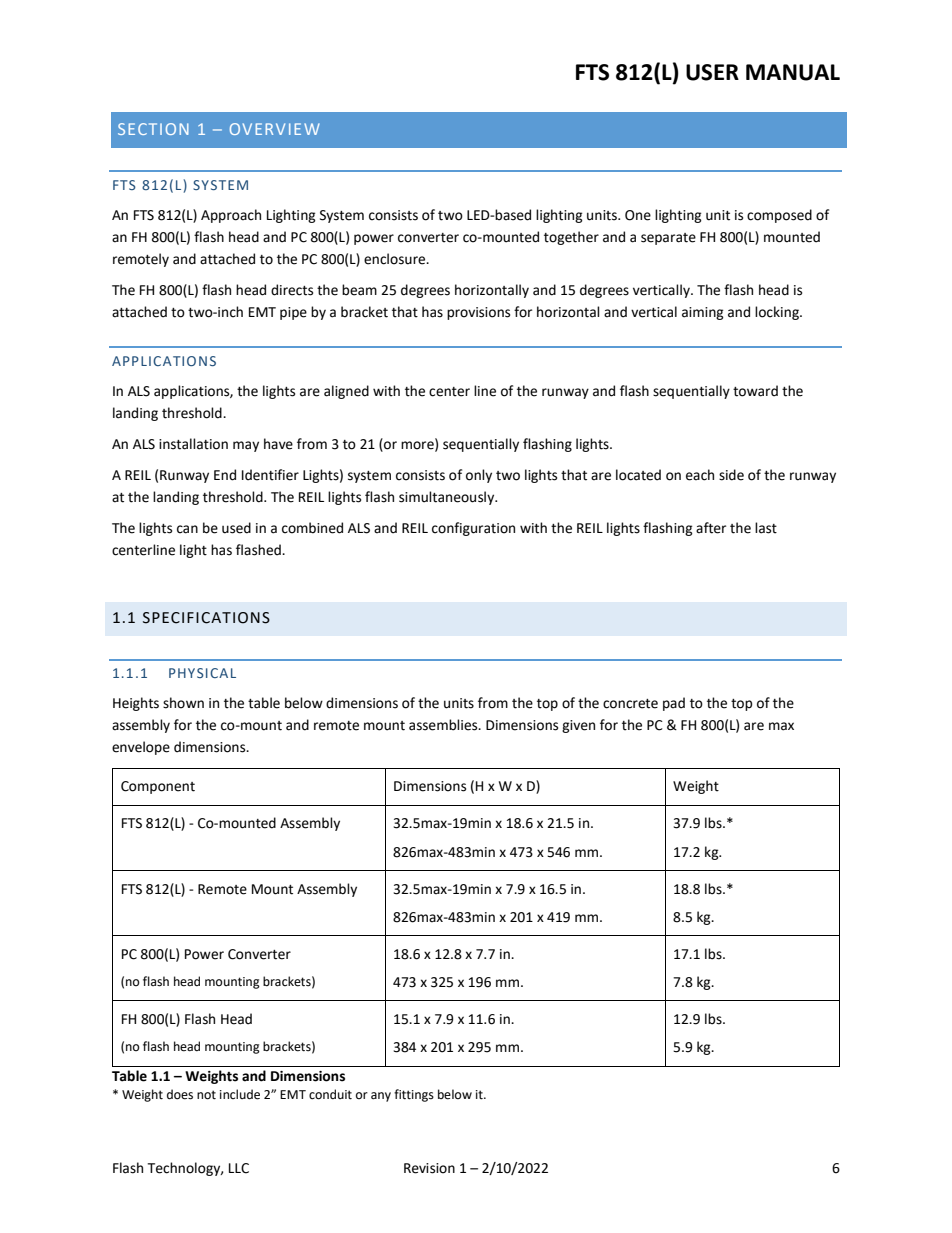 The image size is (952, 1233). What do you see at coordinates (239, 1168) in the document?
I see `LLC` at bounding box center [239, 1168].
